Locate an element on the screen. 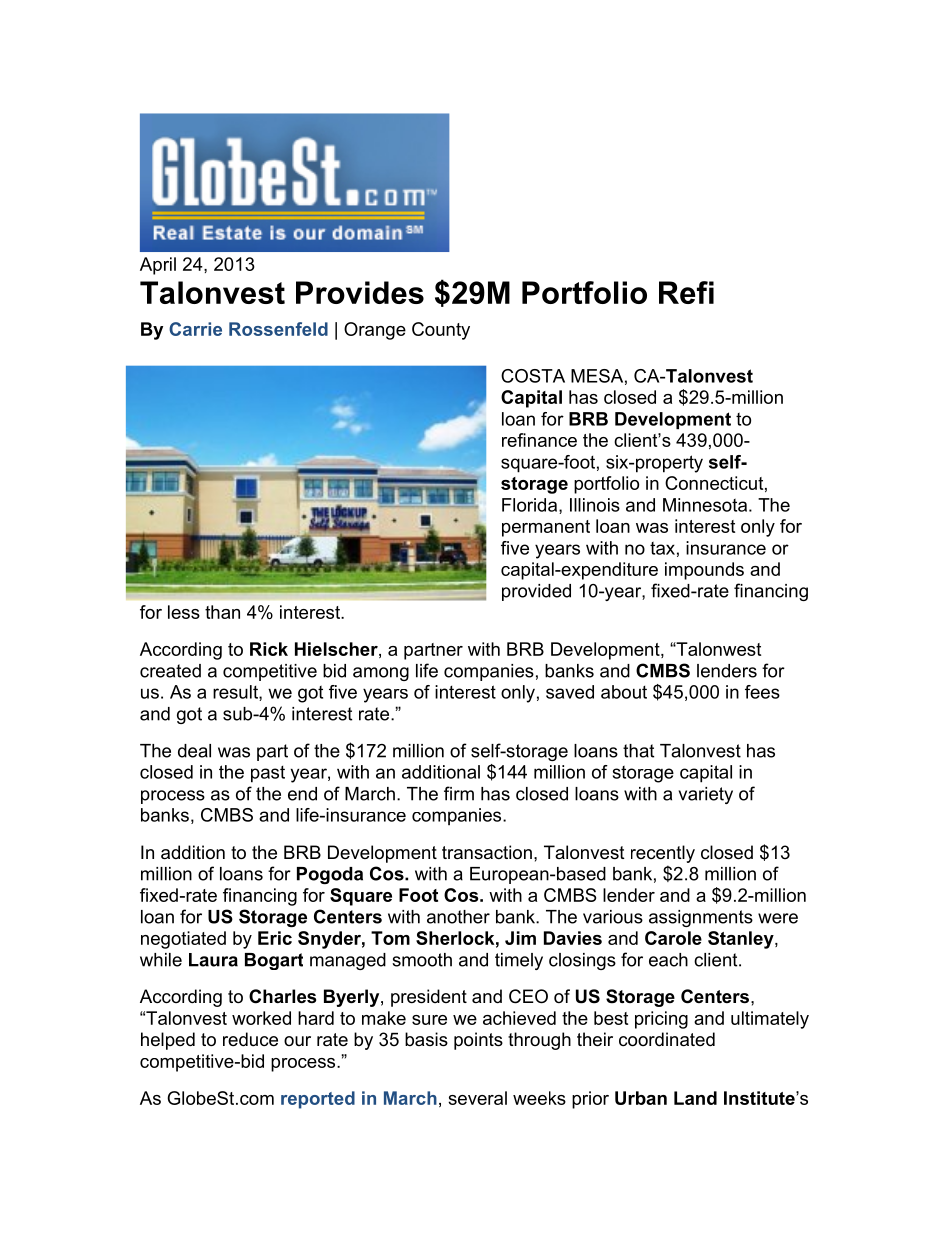 The image size is (952, 1233). less is located at coordinates (184, 612).
